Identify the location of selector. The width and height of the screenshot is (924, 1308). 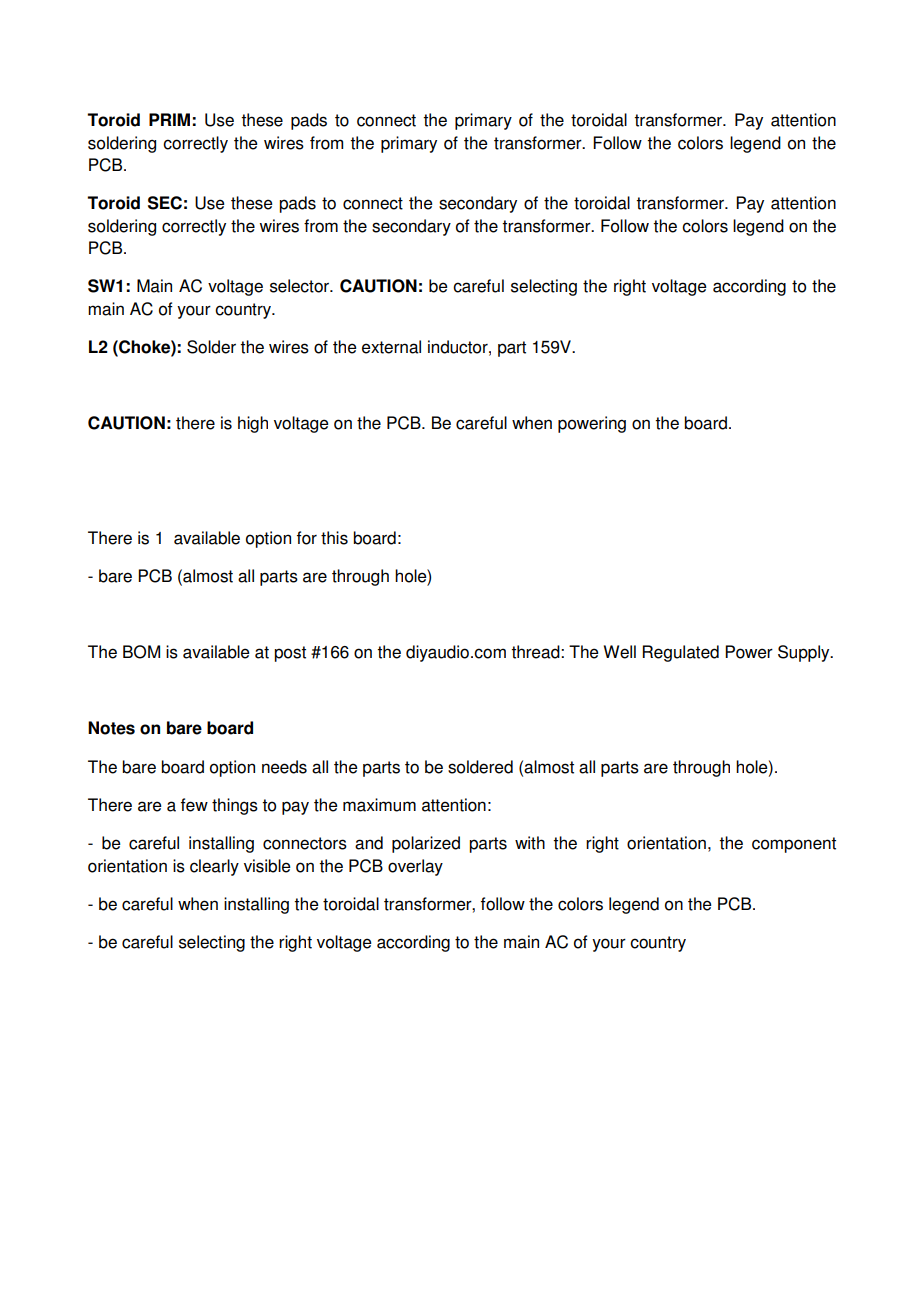
(300, 286).
